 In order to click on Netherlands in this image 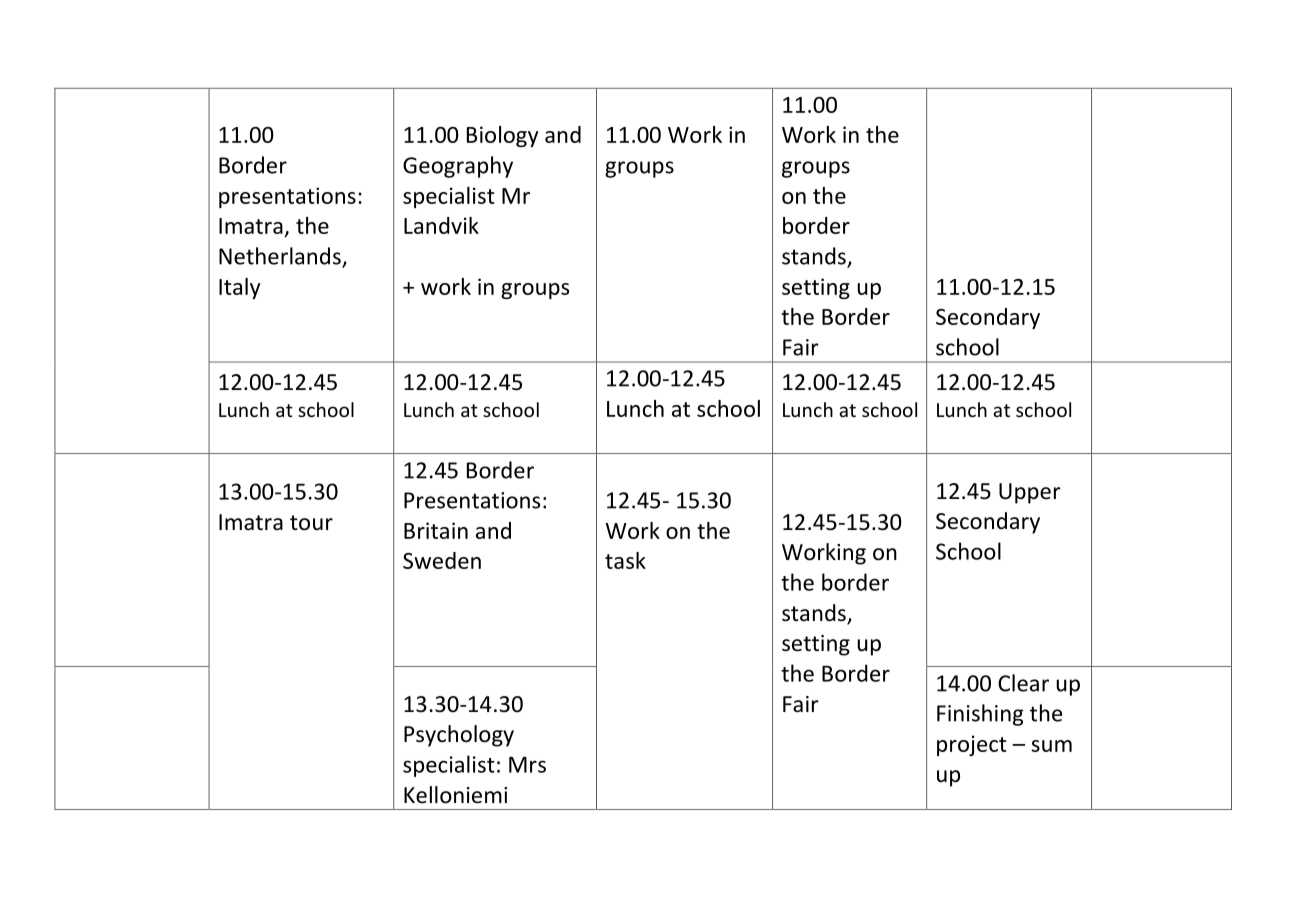, I will do `click(281, 257)`.
